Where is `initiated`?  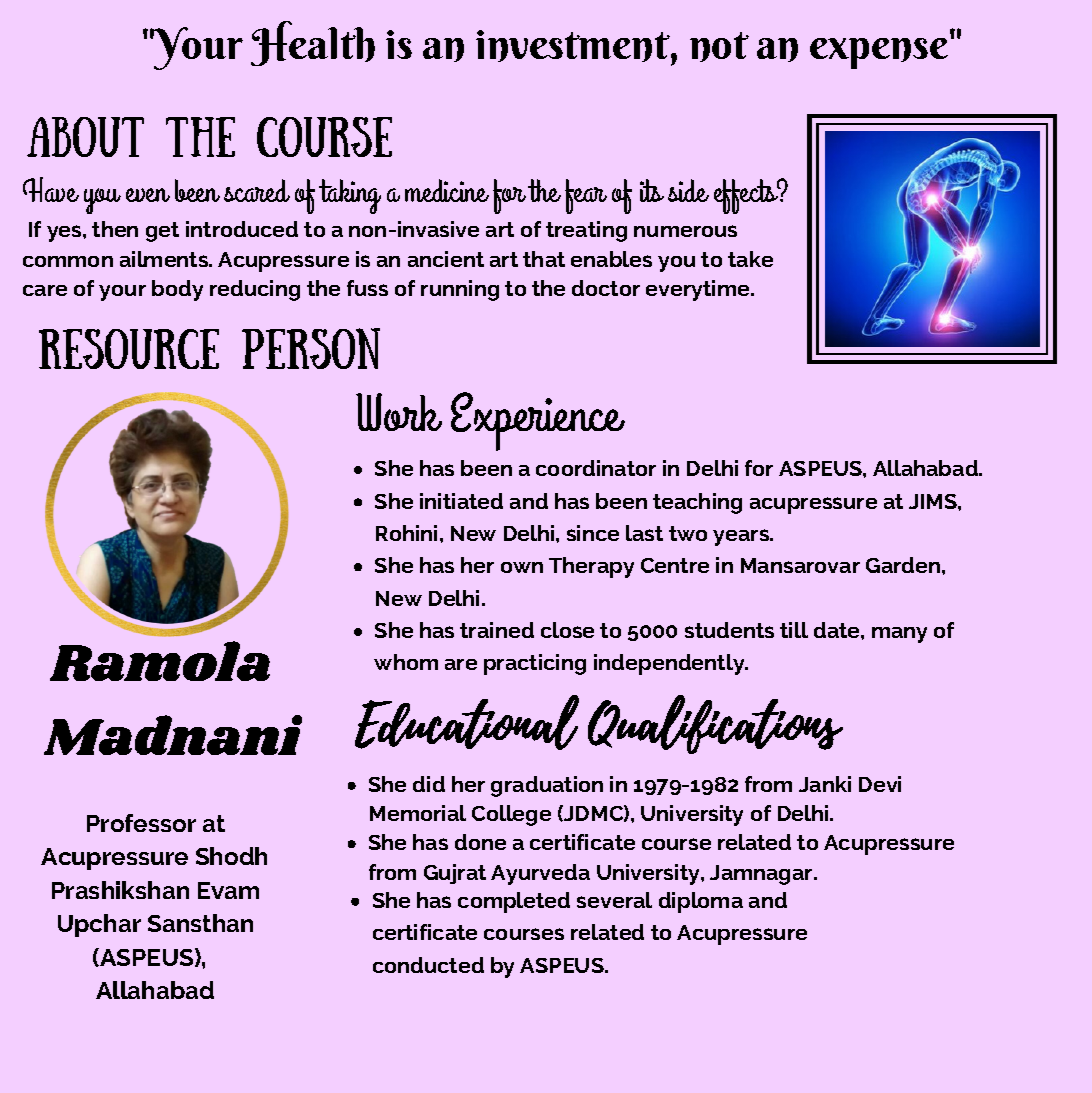 initiated is located at coordinates (461, 501).
